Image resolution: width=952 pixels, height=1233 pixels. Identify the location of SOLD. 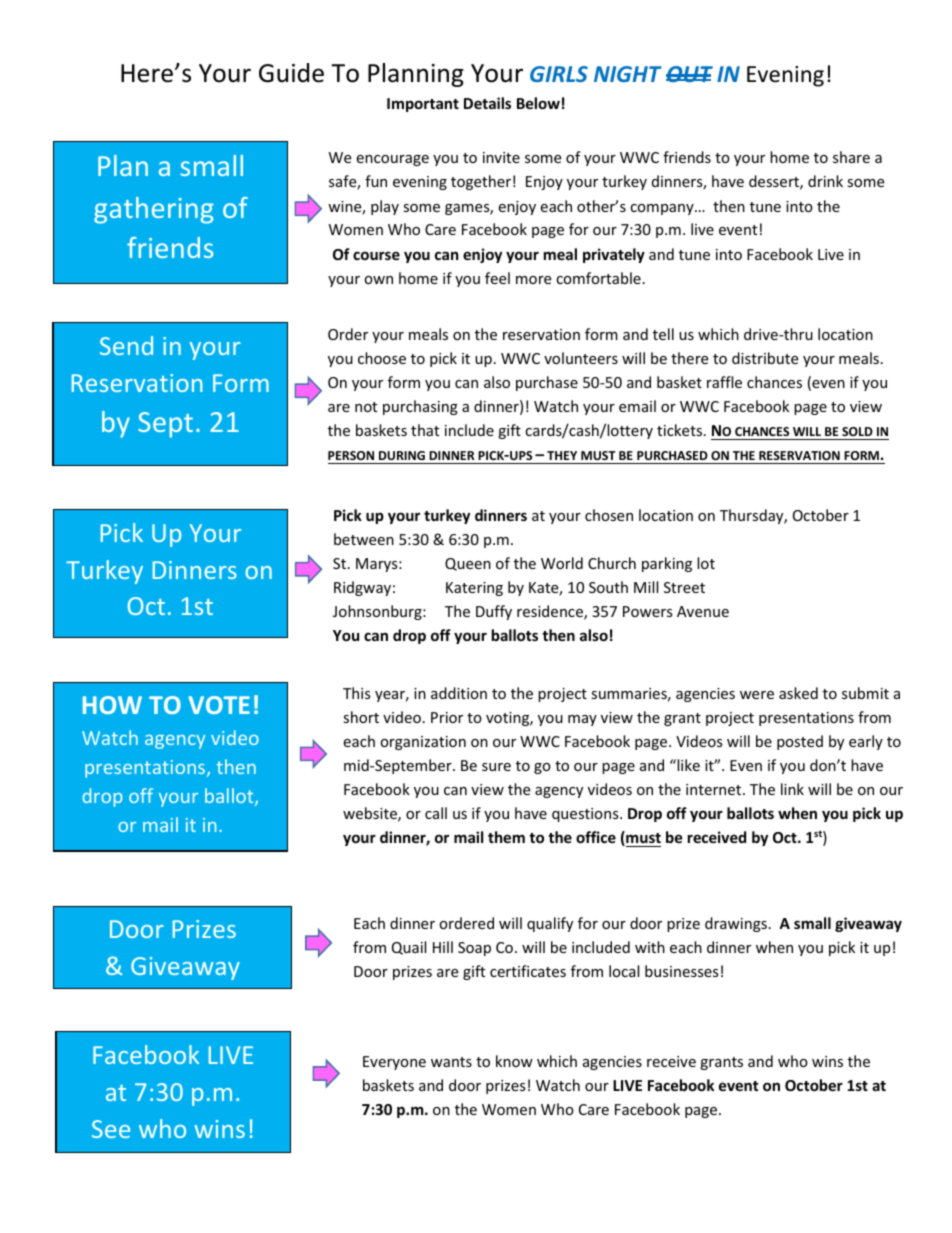
(857, 431).
